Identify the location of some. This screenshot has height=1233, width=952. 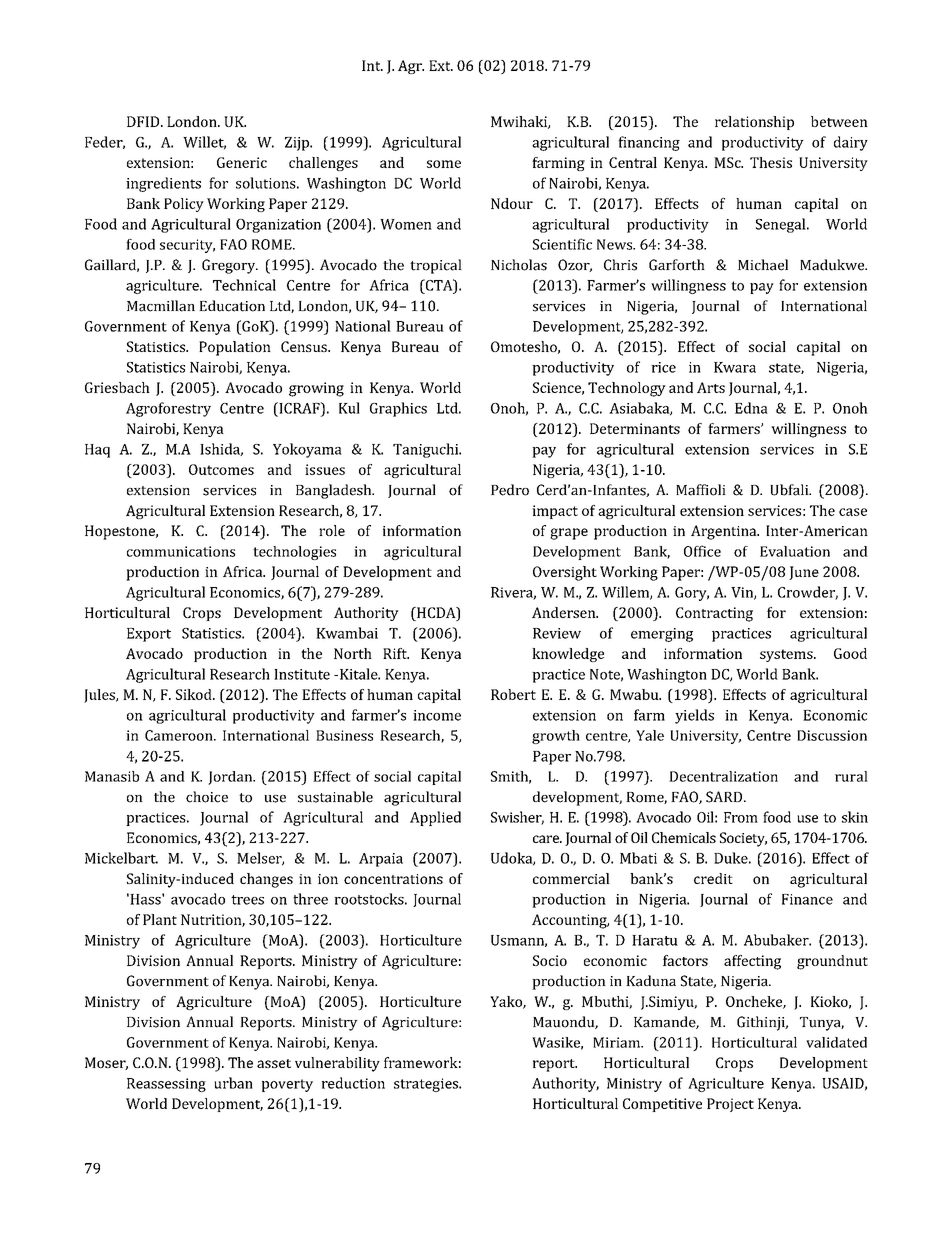
(444, 164).
